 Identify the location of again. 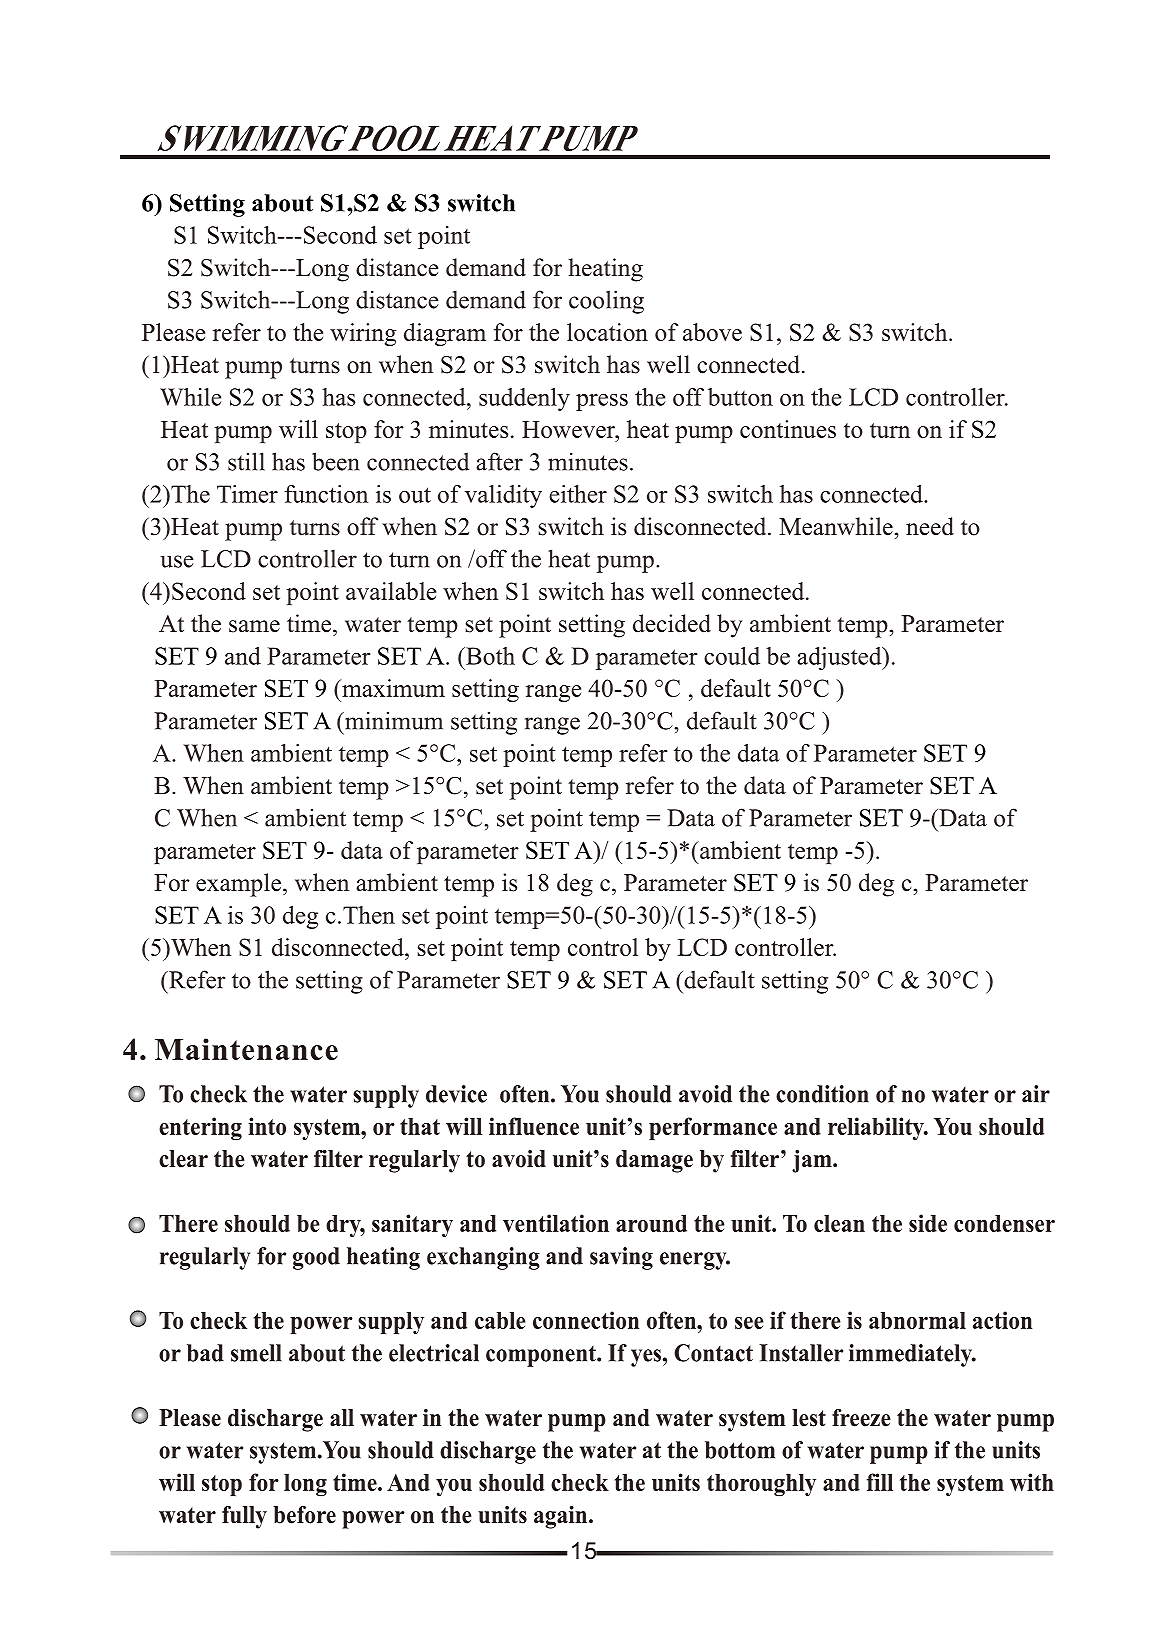
(562, 1517).
